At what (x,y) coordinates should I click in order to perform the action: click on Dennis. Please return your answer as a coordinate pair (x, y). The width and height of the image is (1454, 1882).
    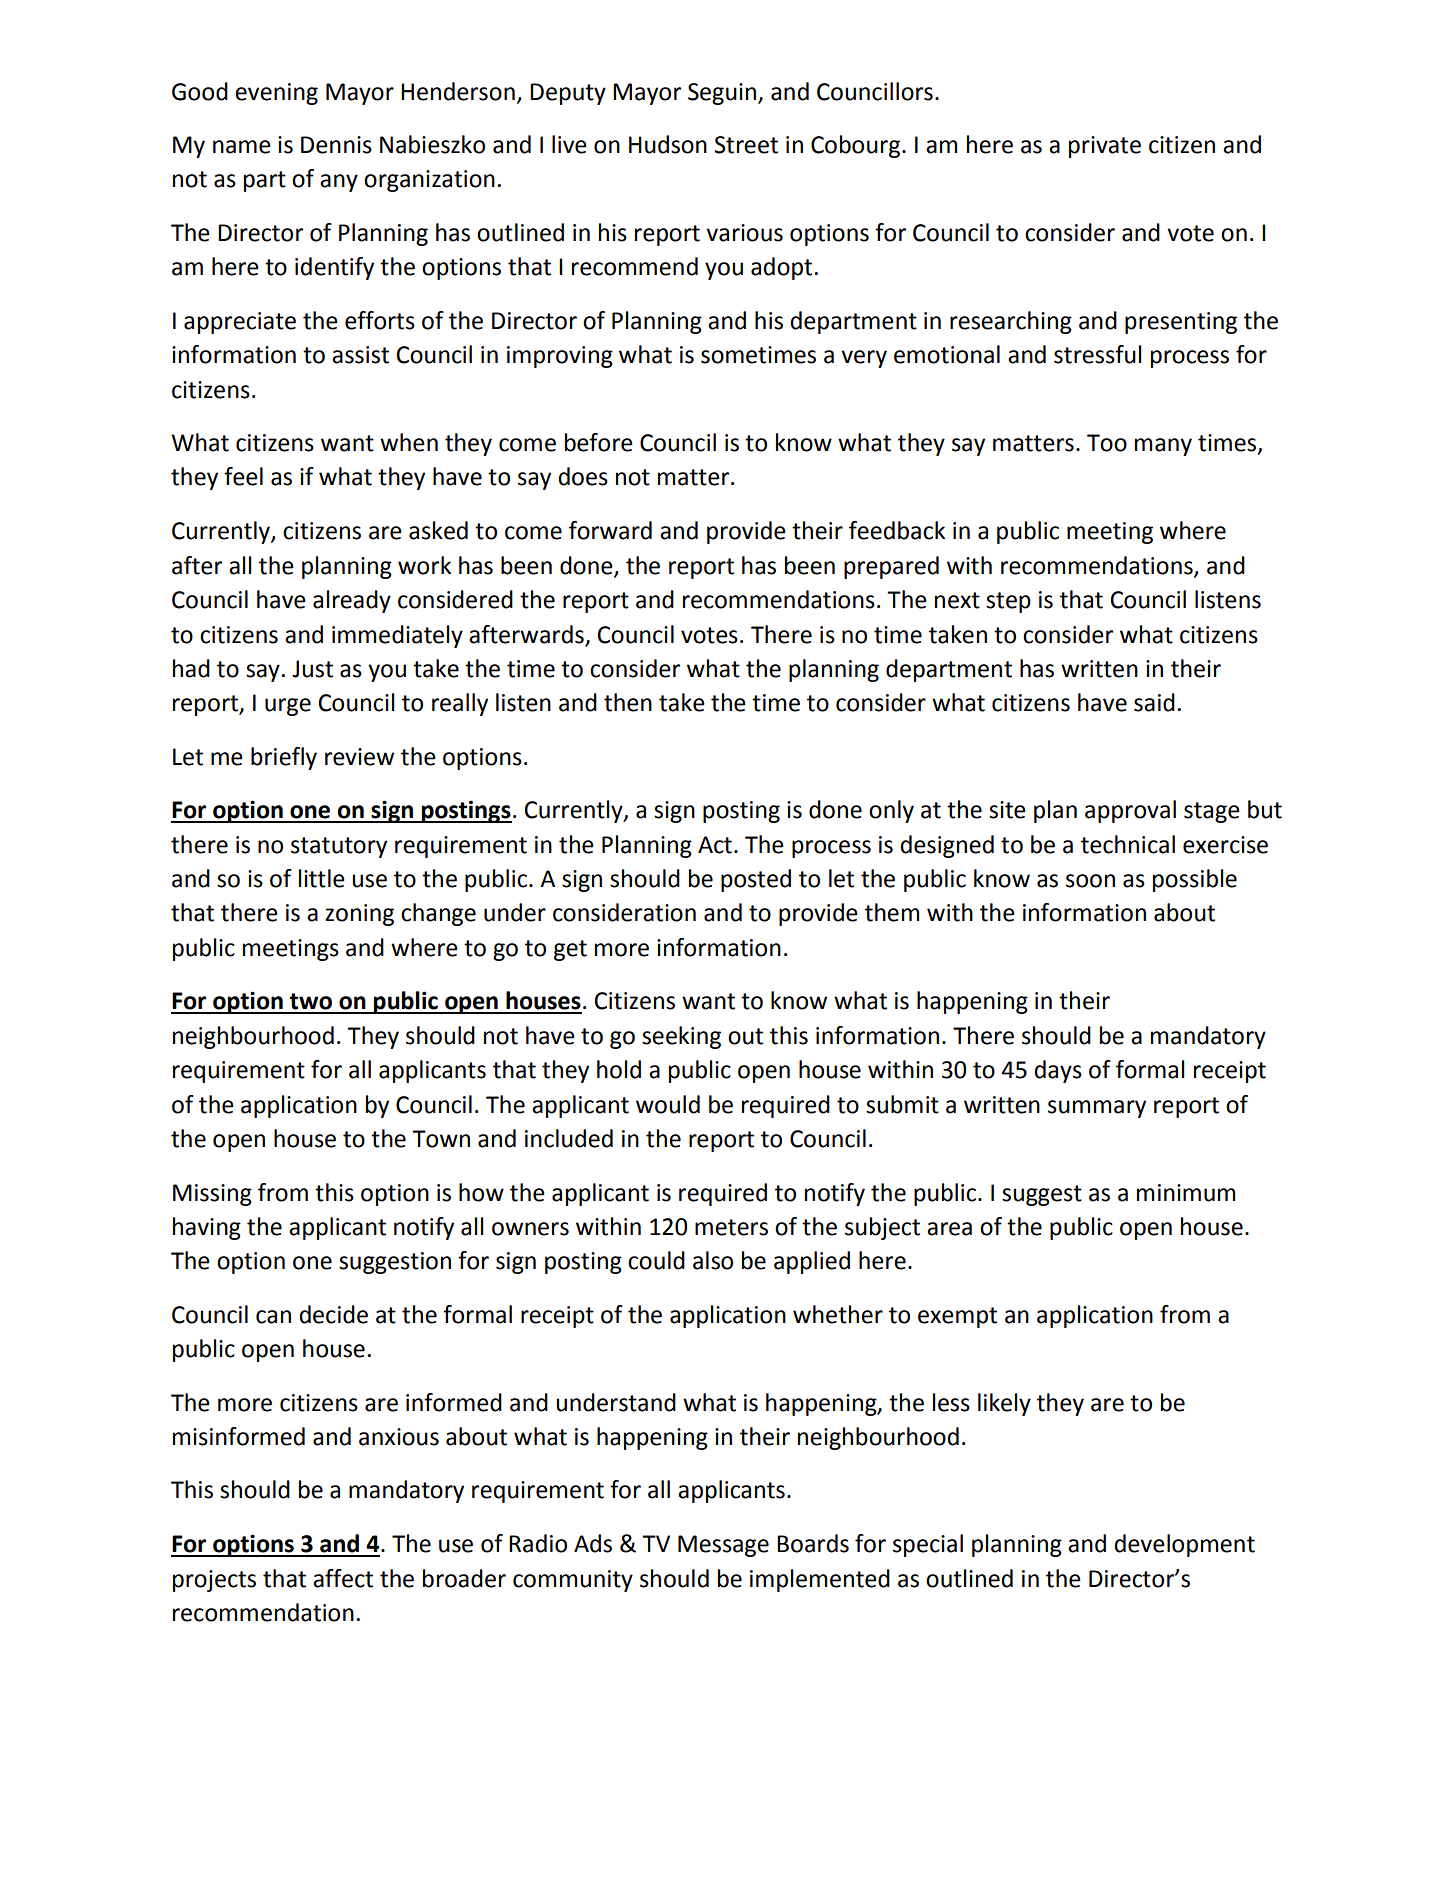
    Looking at the image, I should click on (336, 145).
